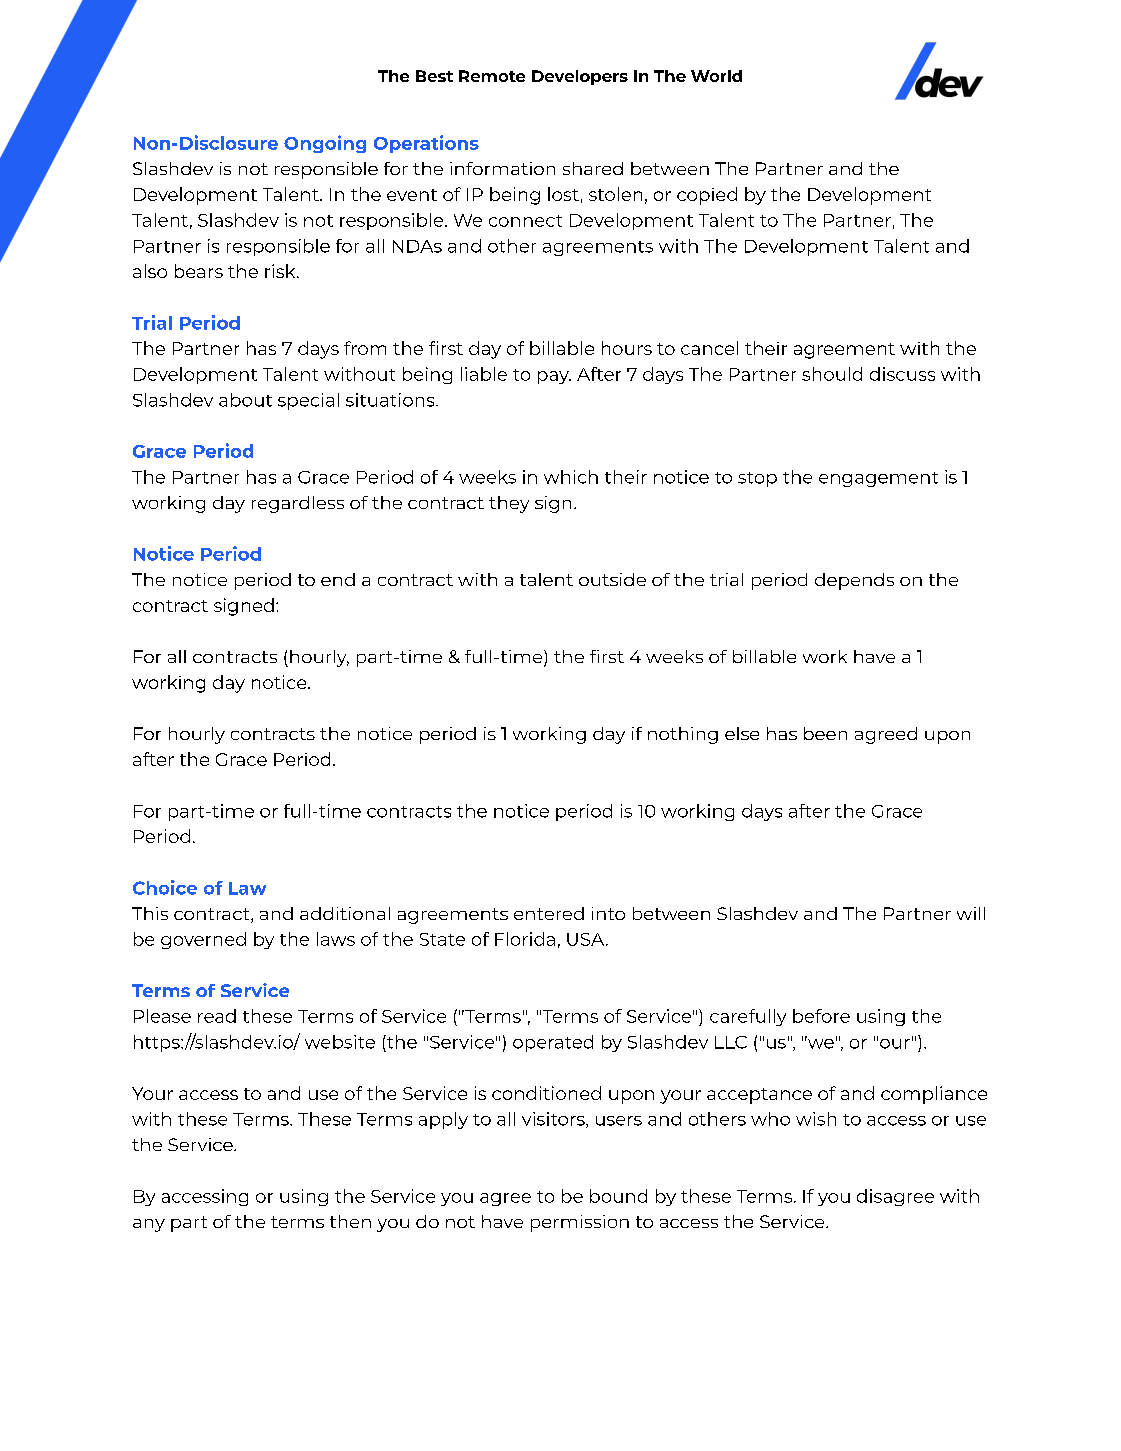 The height and width of the screenshot is (1451, 1121). I want to click on Developers, so click(580, 77).
